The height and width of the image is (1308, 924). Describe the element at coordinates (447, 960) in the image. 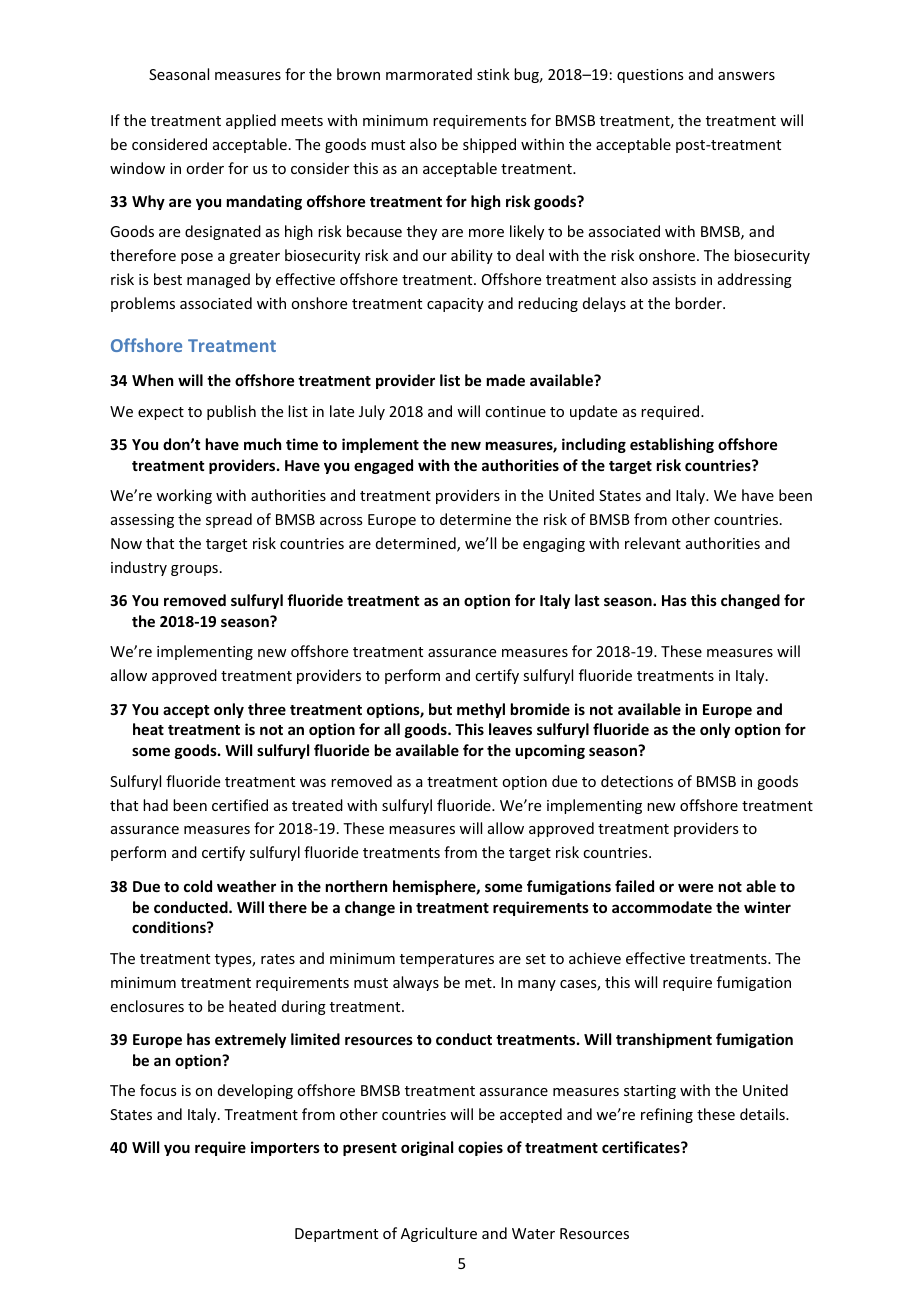

I see `temperatures` at that location.
